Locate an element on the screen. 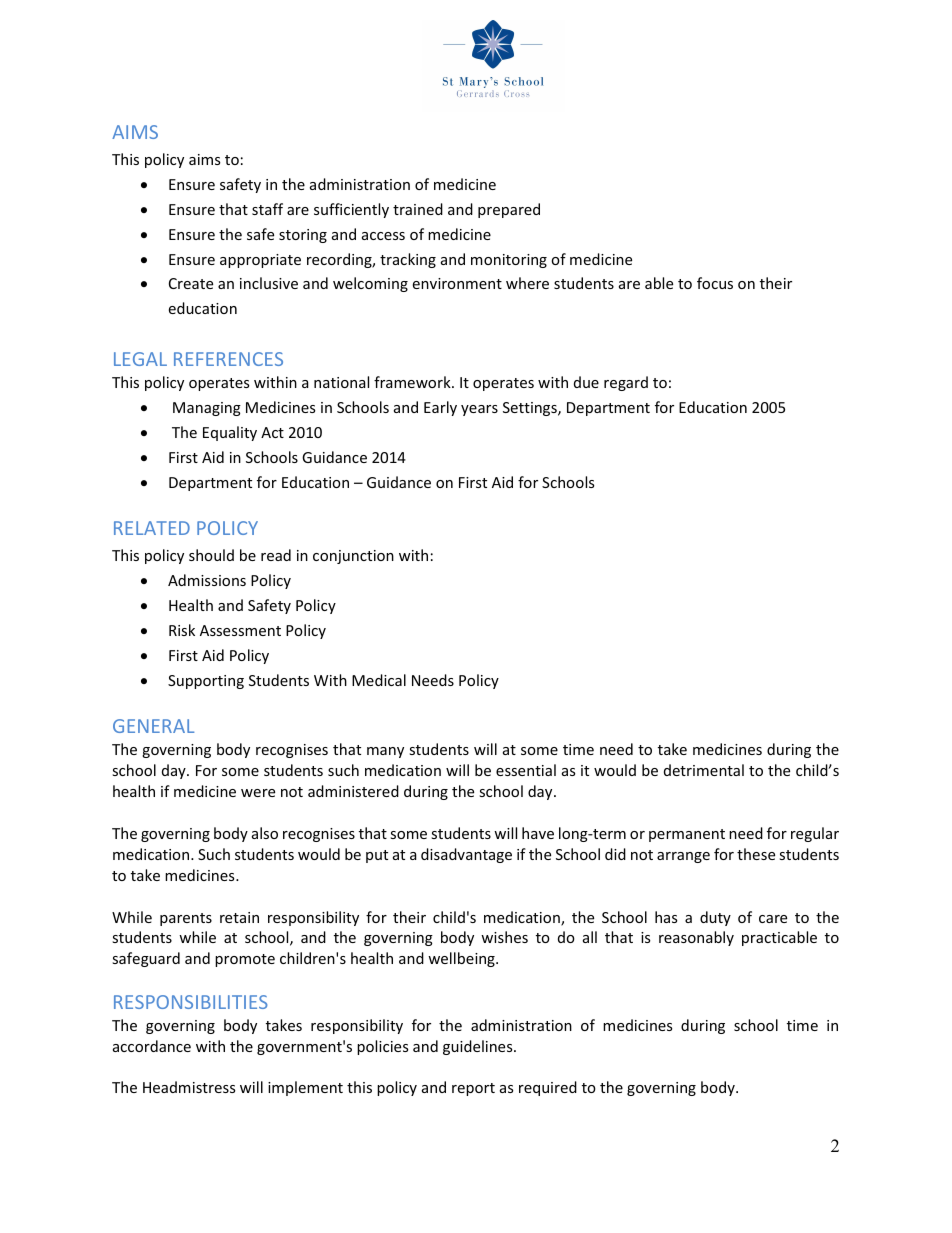  Headmistress is located at coordinates (189, 1087).
